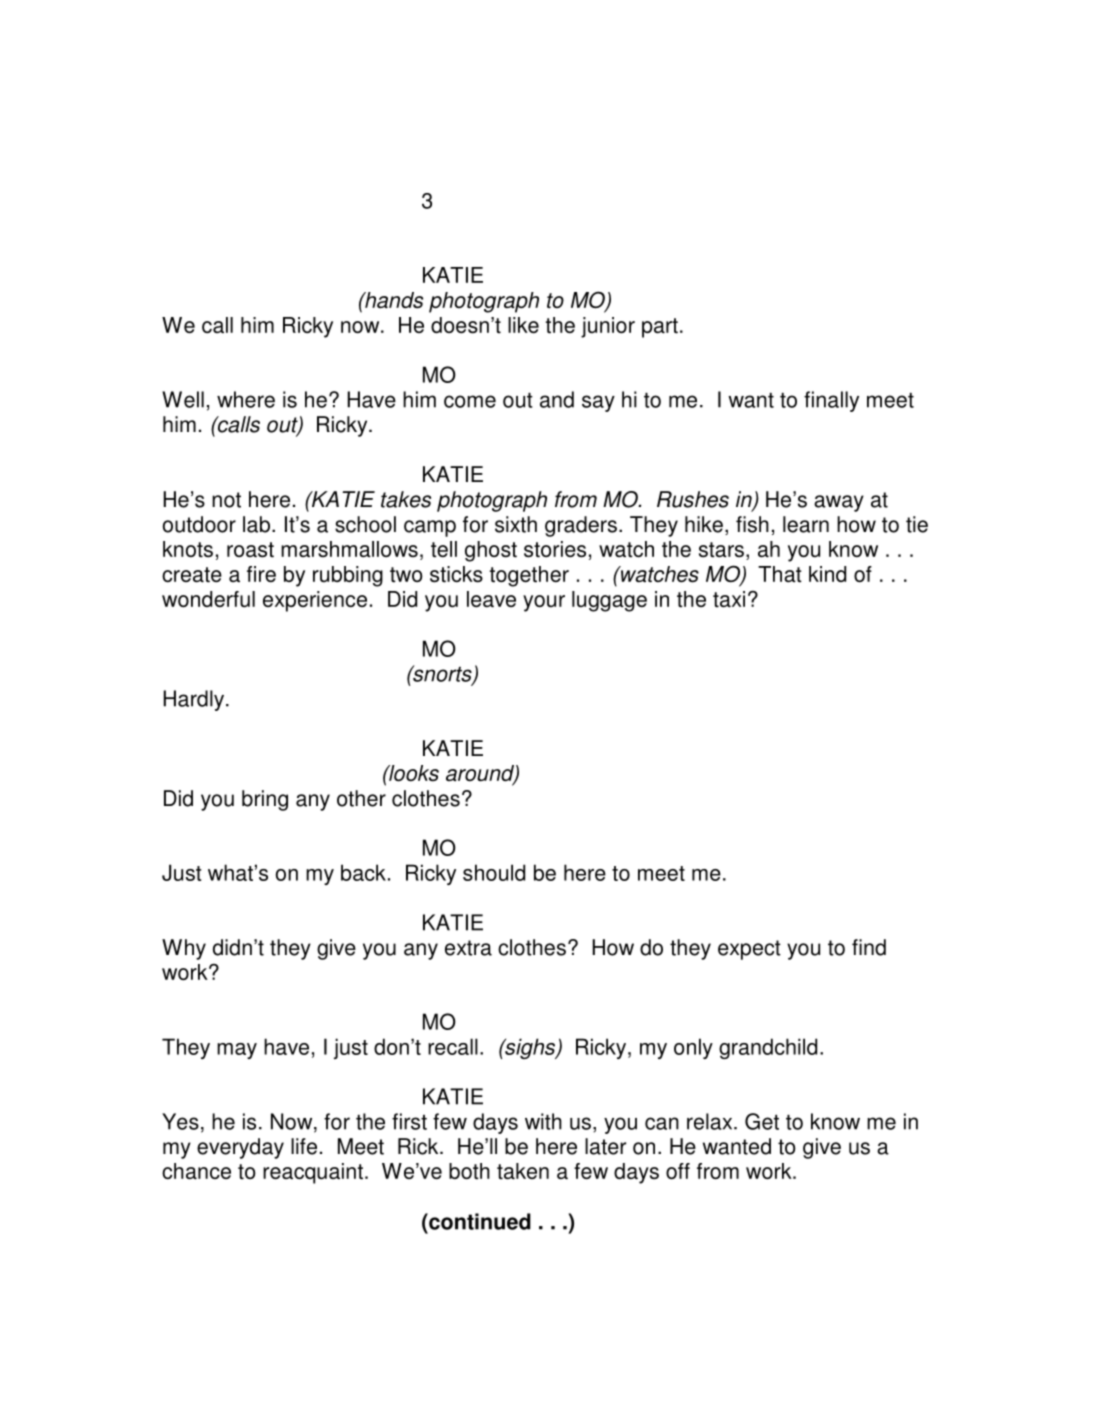  I want to click on Well, so click(183, 399).
